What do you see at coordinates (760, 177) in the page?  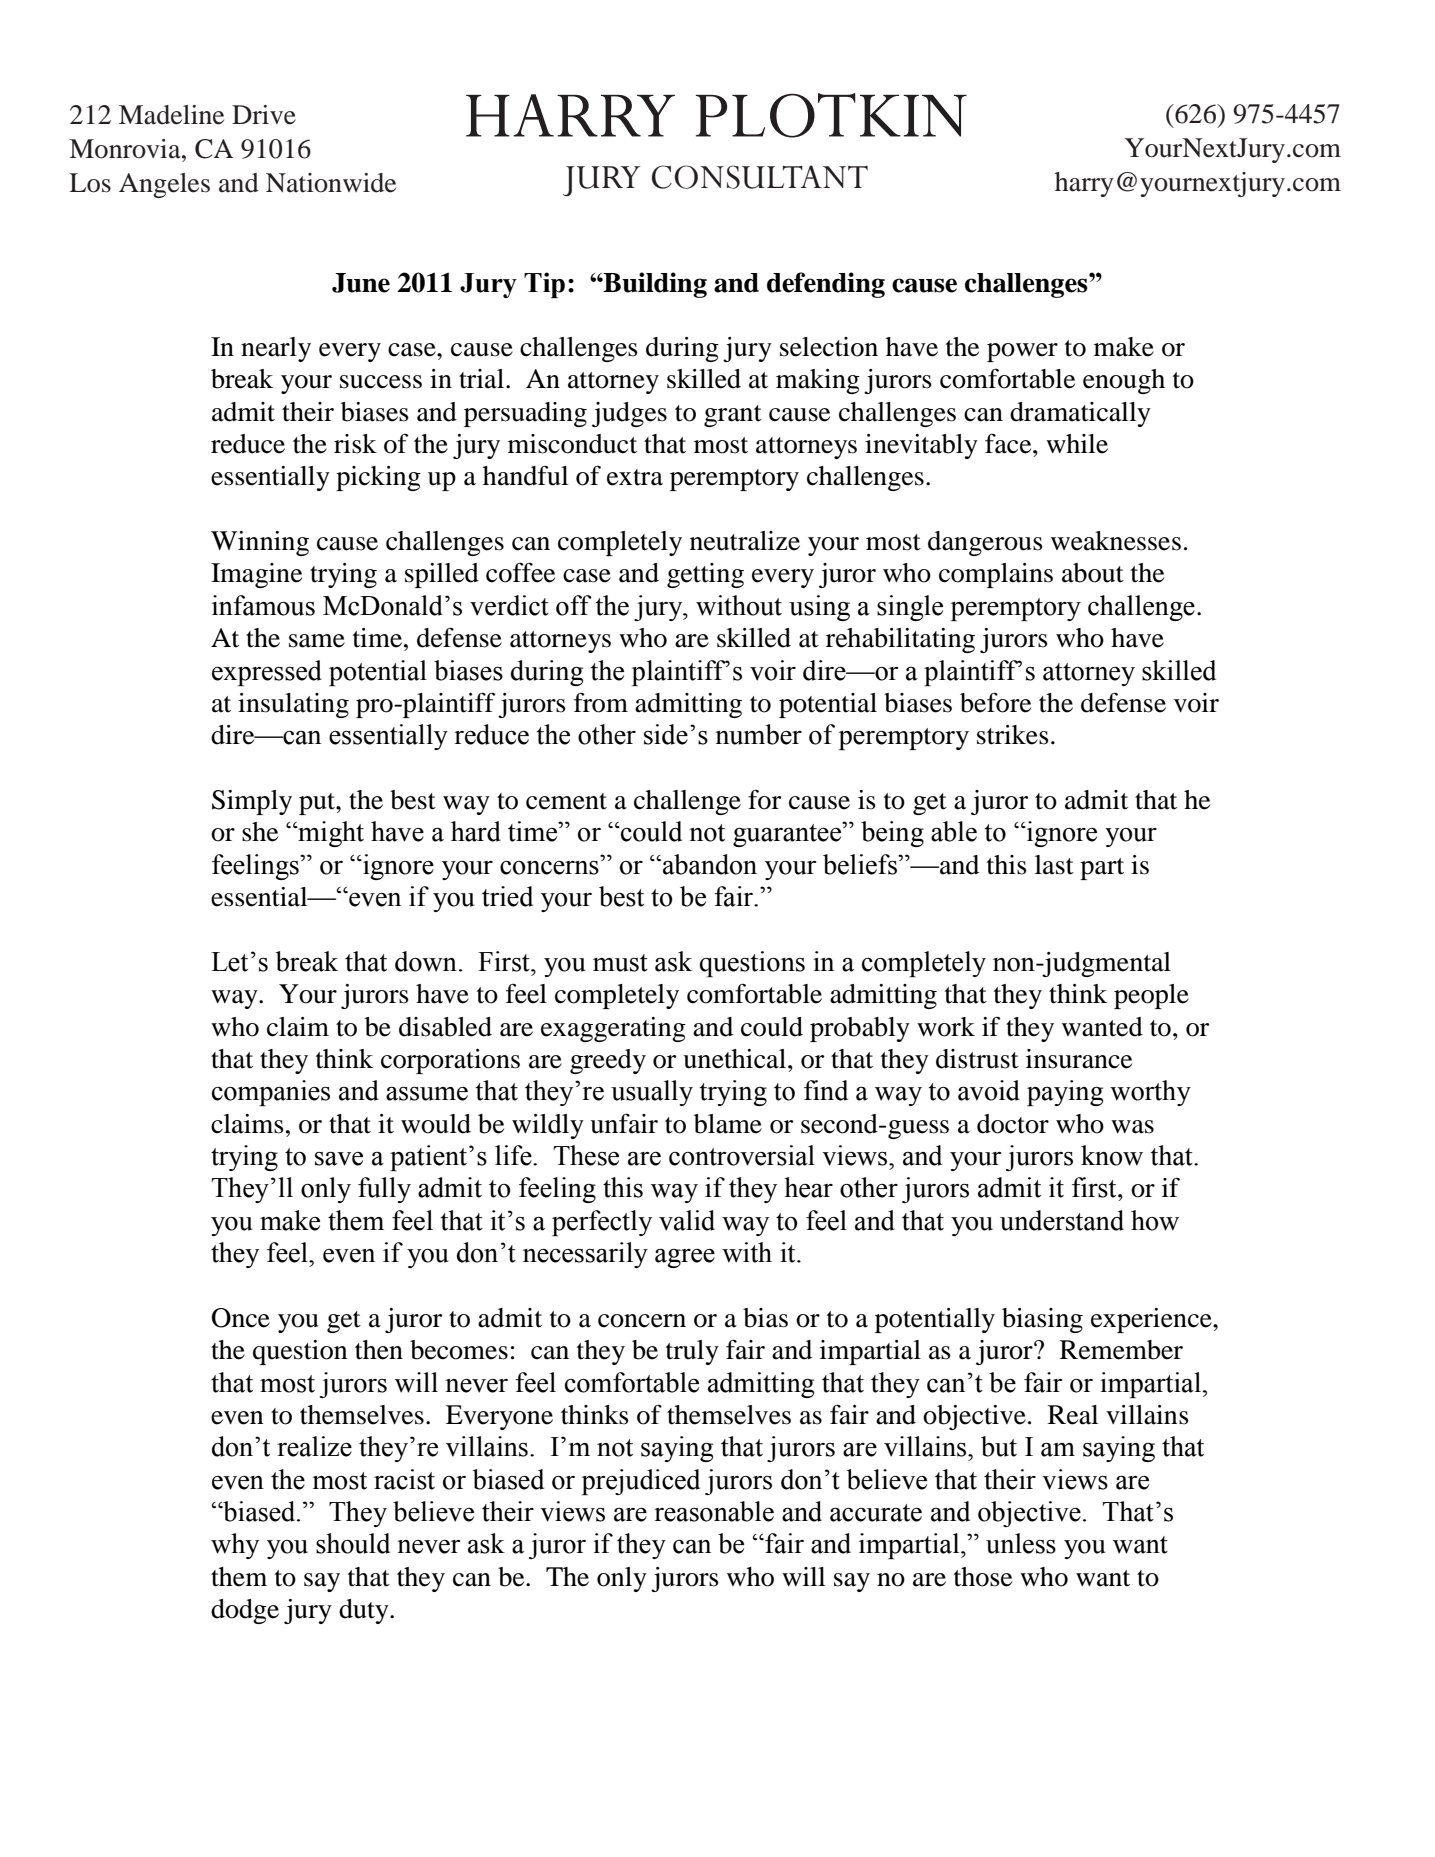 I see `CONSULTANT` at bounding box center [760, 177].
